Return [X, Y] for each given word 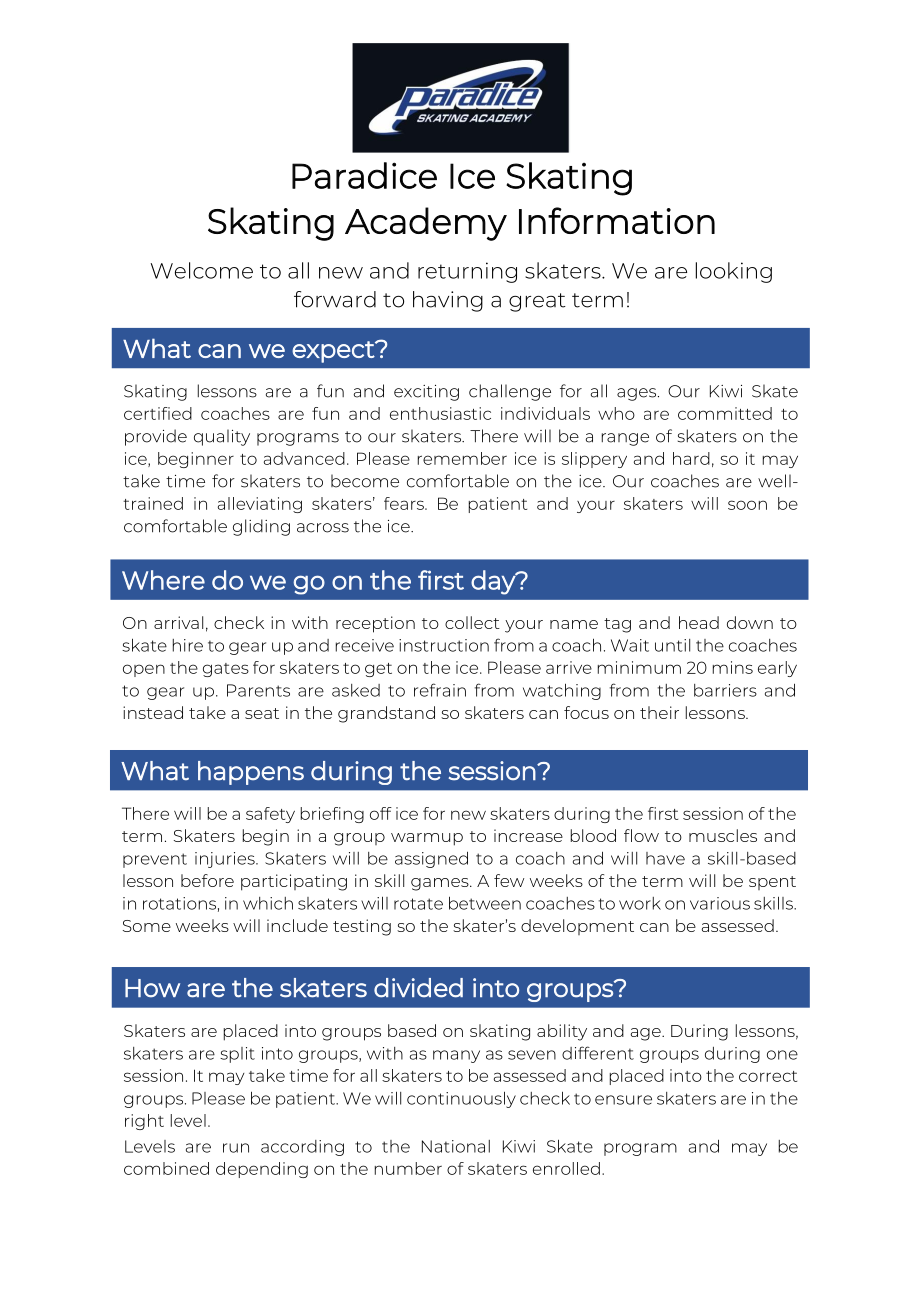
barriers [725, 690]
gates [226, 670]
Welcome [202, 270]
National [456, 1146]
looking [734, 272]
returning [467, 272]
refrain [440, 690]
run [236, 1148]
